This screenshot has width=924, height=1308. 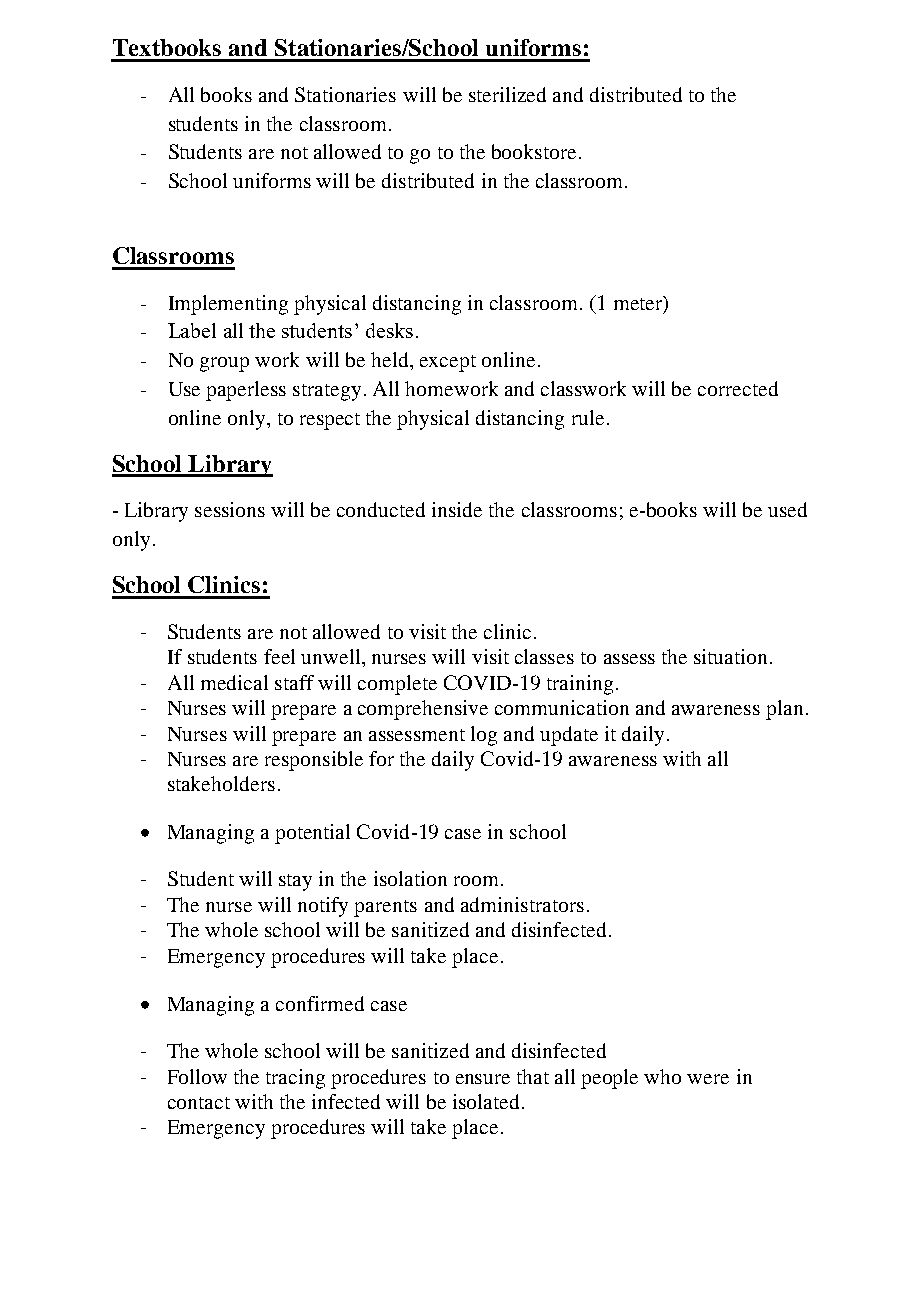 I want to click on feel, so click(x=279, y=656).
